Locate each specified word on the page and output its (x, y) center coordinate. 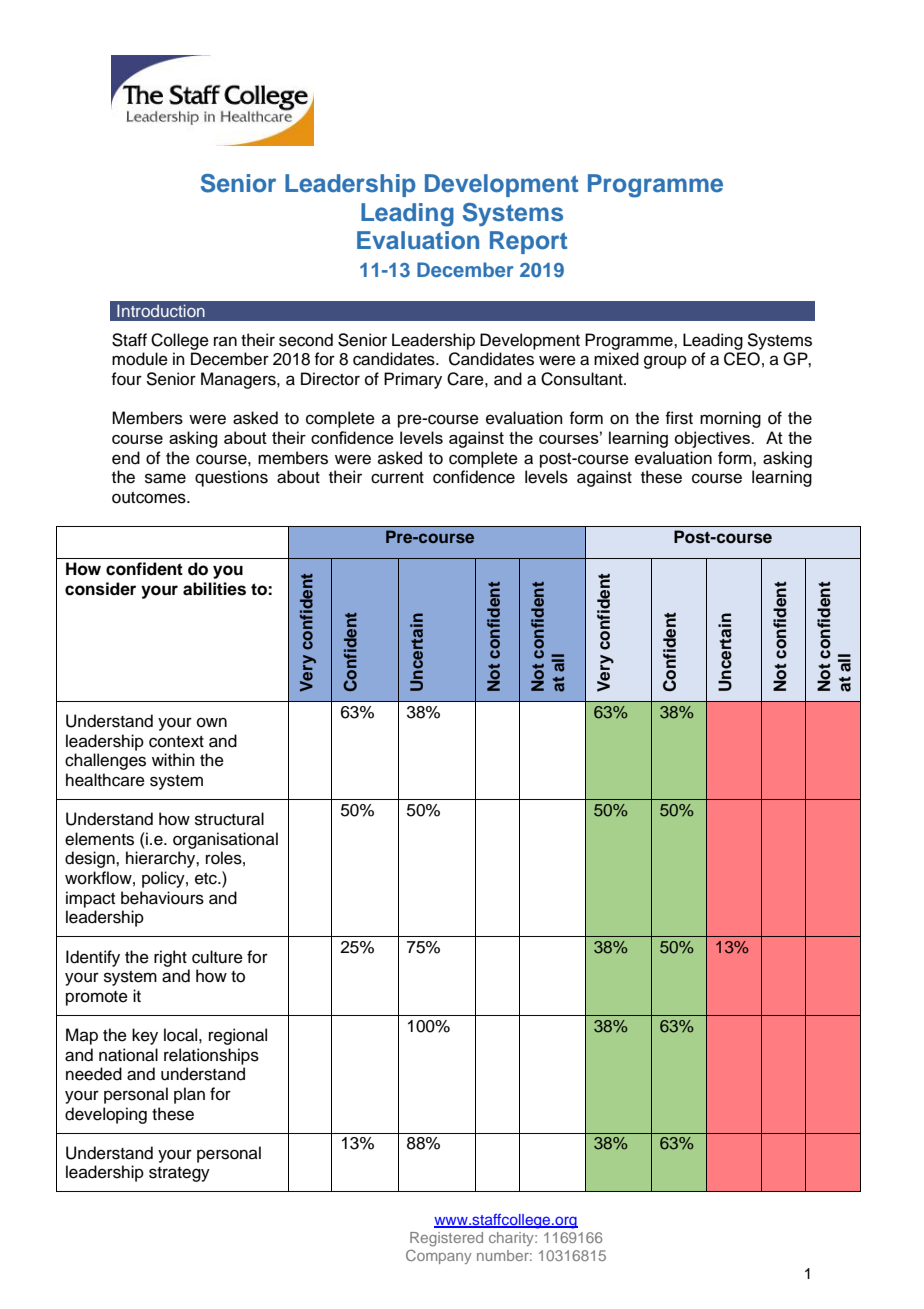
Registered (446, 1239)
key (145, 1036)
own (212, 722)
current (397, 478)
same (165, 478)
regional (238, 1036)
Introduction (161, 310)
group (665, 362)
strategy (179, 1174)
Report (528, 242)
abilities (214, 589)
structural (229, 819)
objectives (713, 439)
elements (99, 839)
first (679, 418)
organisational (225, 840)
